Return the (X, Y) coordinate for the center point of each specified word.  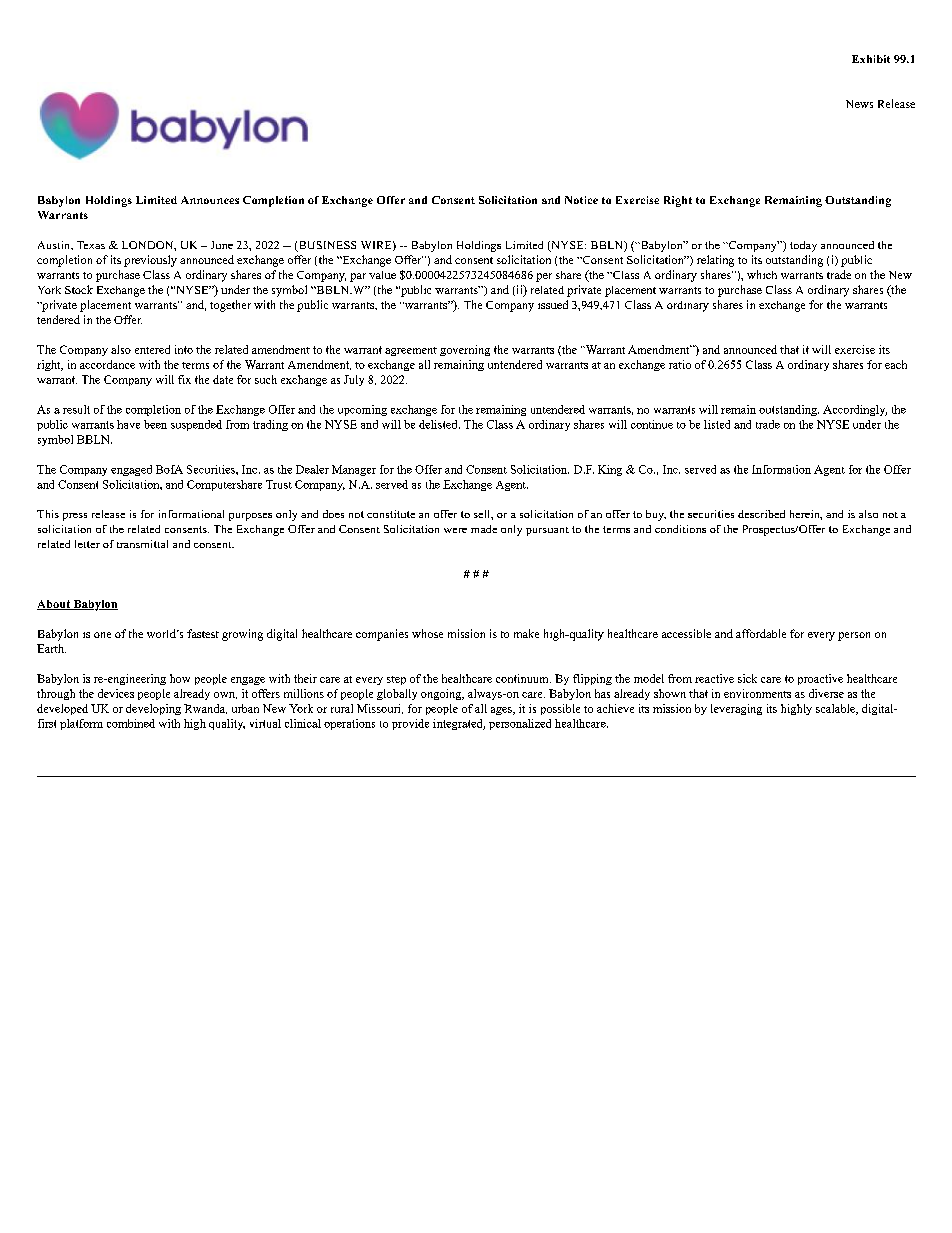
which (762, 274)
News (859, 104)
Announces (210, 200)
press (75, 517)
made (484, 529)
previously (150, 261)
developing (153, 709)
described (761, 514)
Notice (581, 200)
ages (502, 711)
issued (553, 304)
